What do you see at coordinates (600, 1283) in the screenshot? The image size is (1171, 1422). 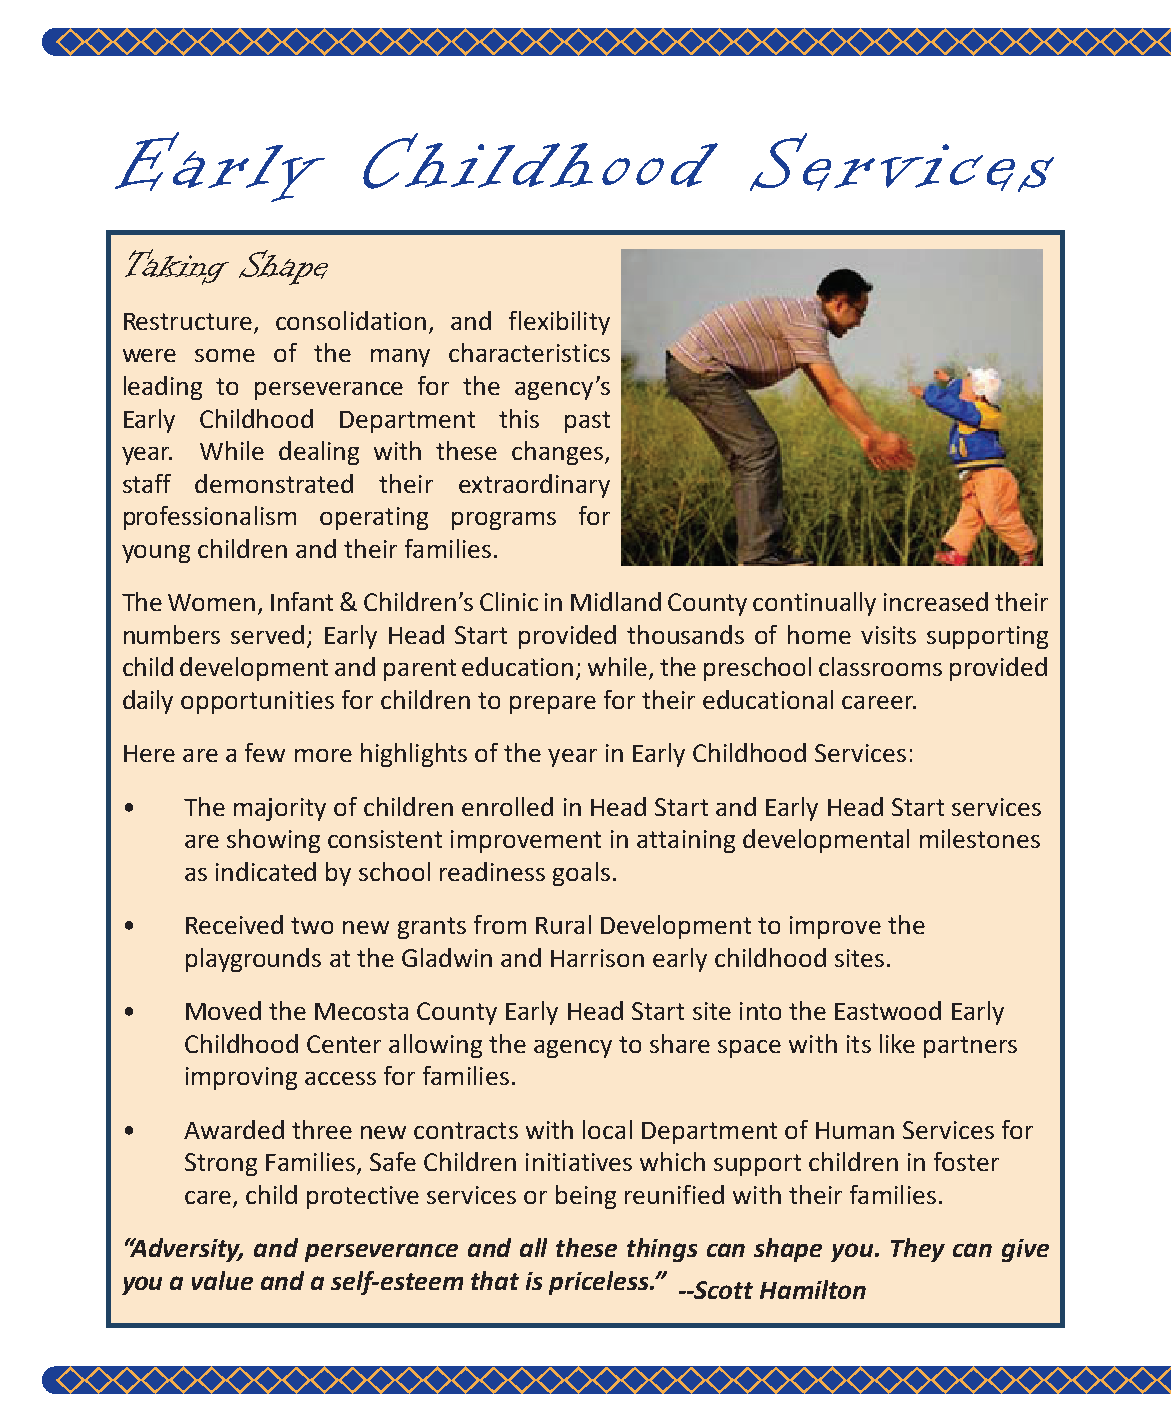 I see `priceless` at bounding box center [600, 1283].
